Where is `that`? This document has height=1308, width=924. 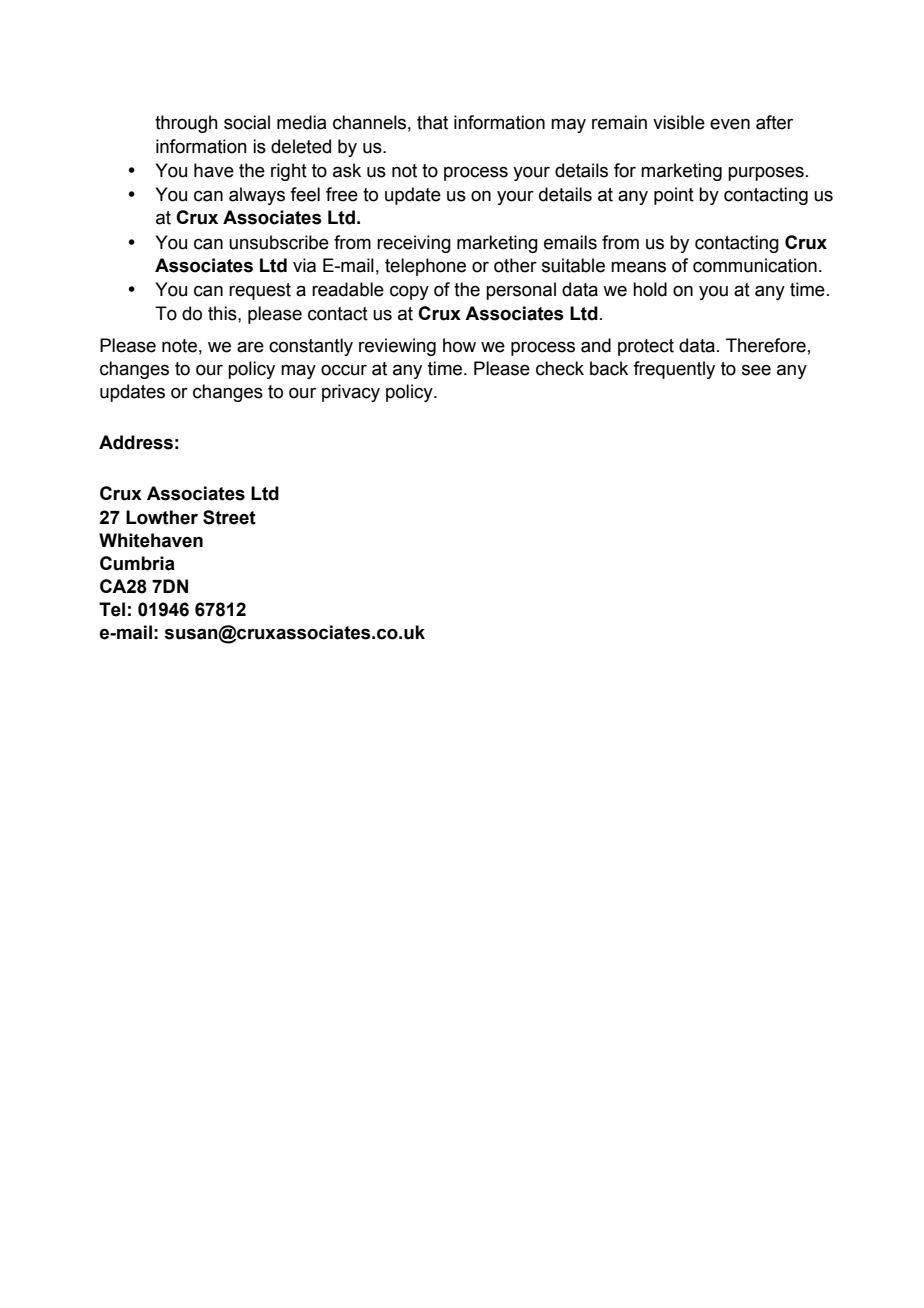
that is located at coordinates (432, 122).
